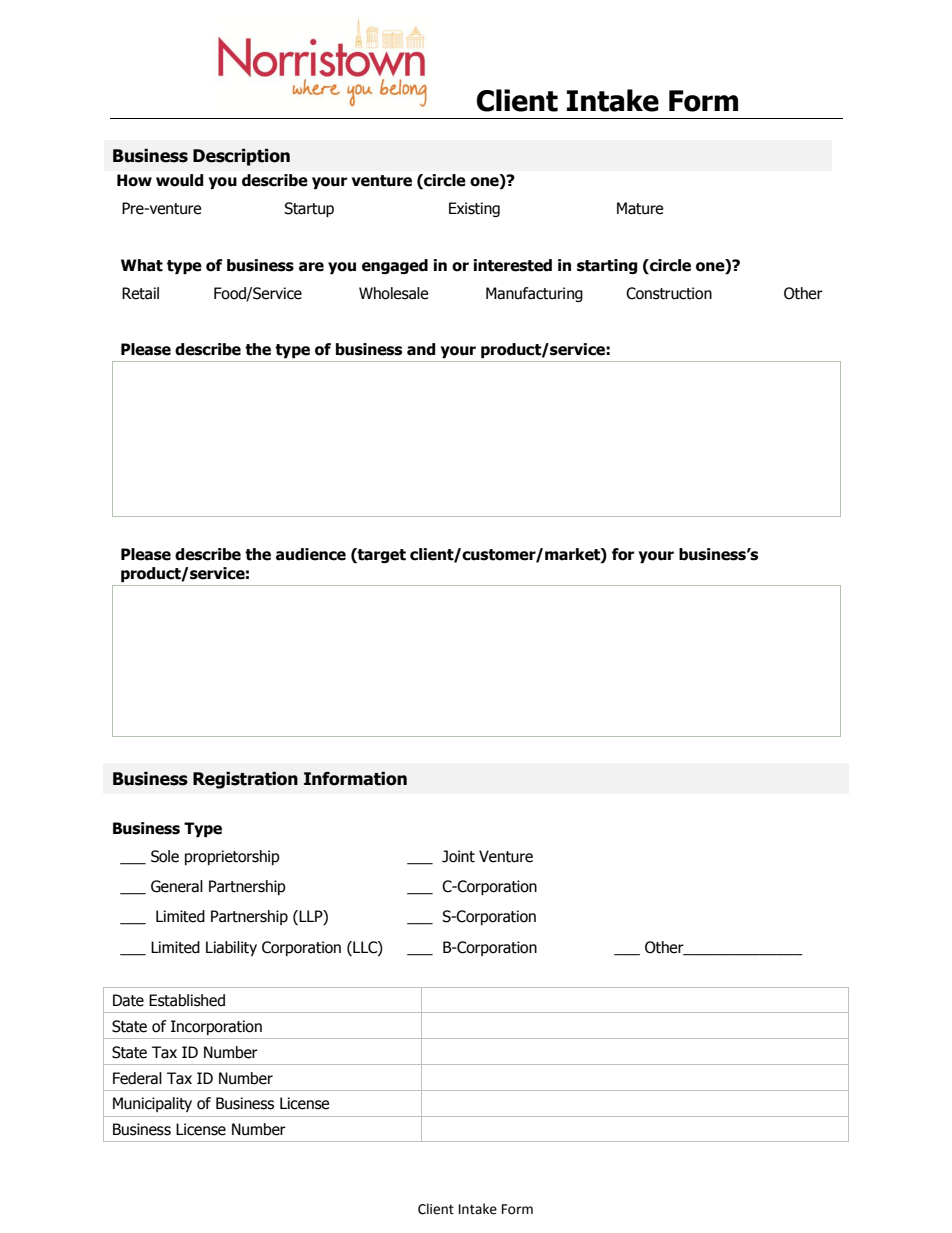 This page has height=1233, width=952. I want to click on Liability, so click(231, 948).
